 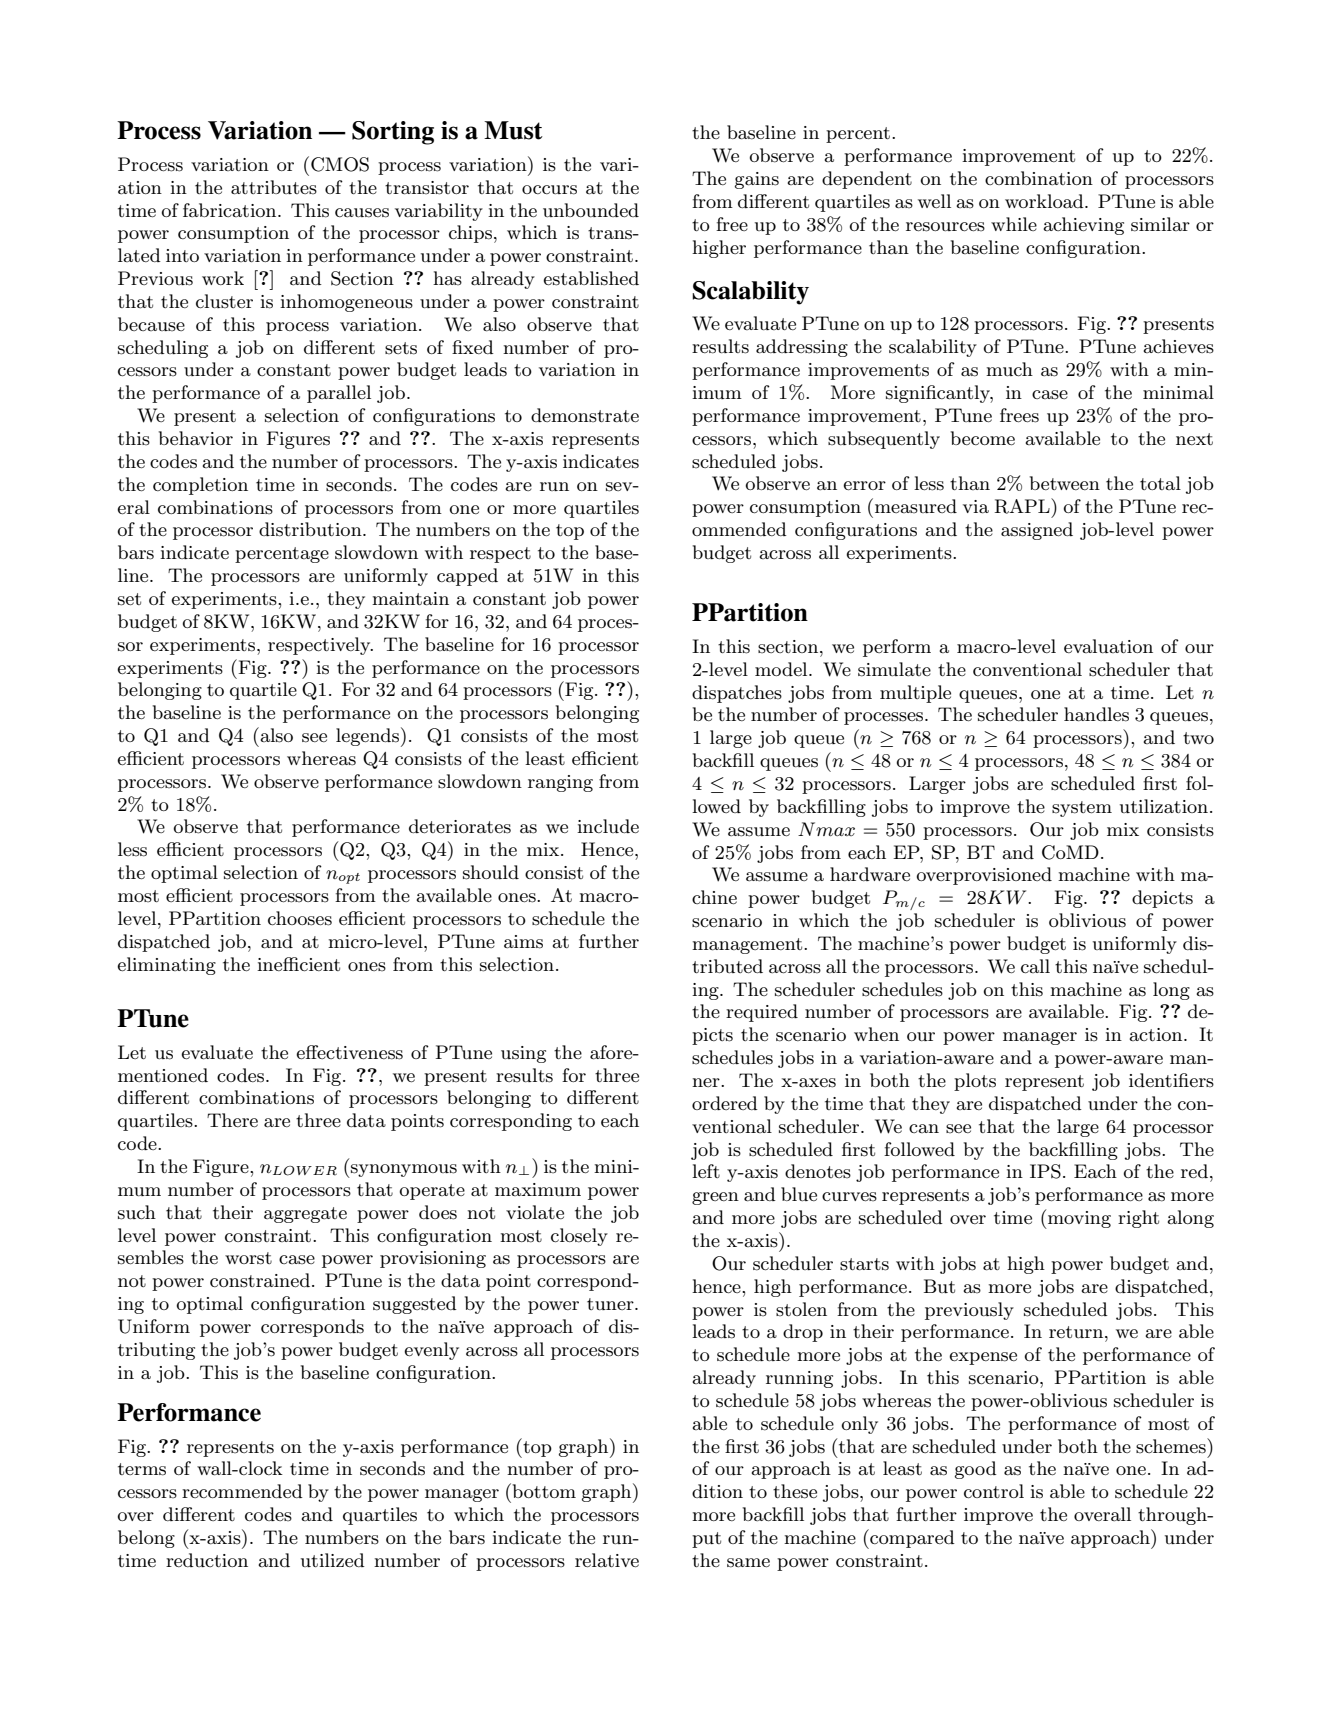 I want to click on attributes, so click(x=274, y=187).
